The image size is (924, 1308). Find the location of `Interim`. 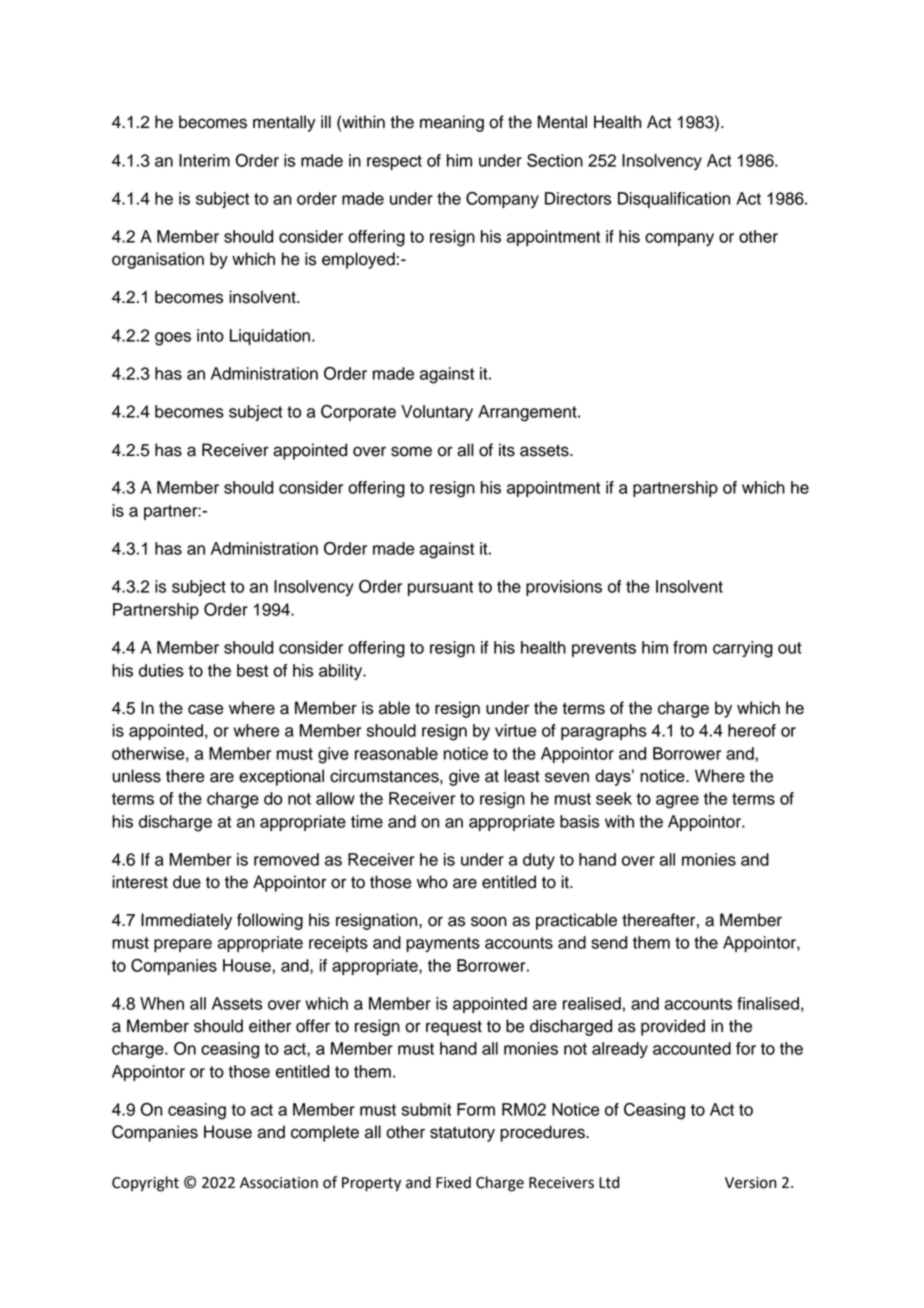

Interim is located at coordinates (204, 160).
